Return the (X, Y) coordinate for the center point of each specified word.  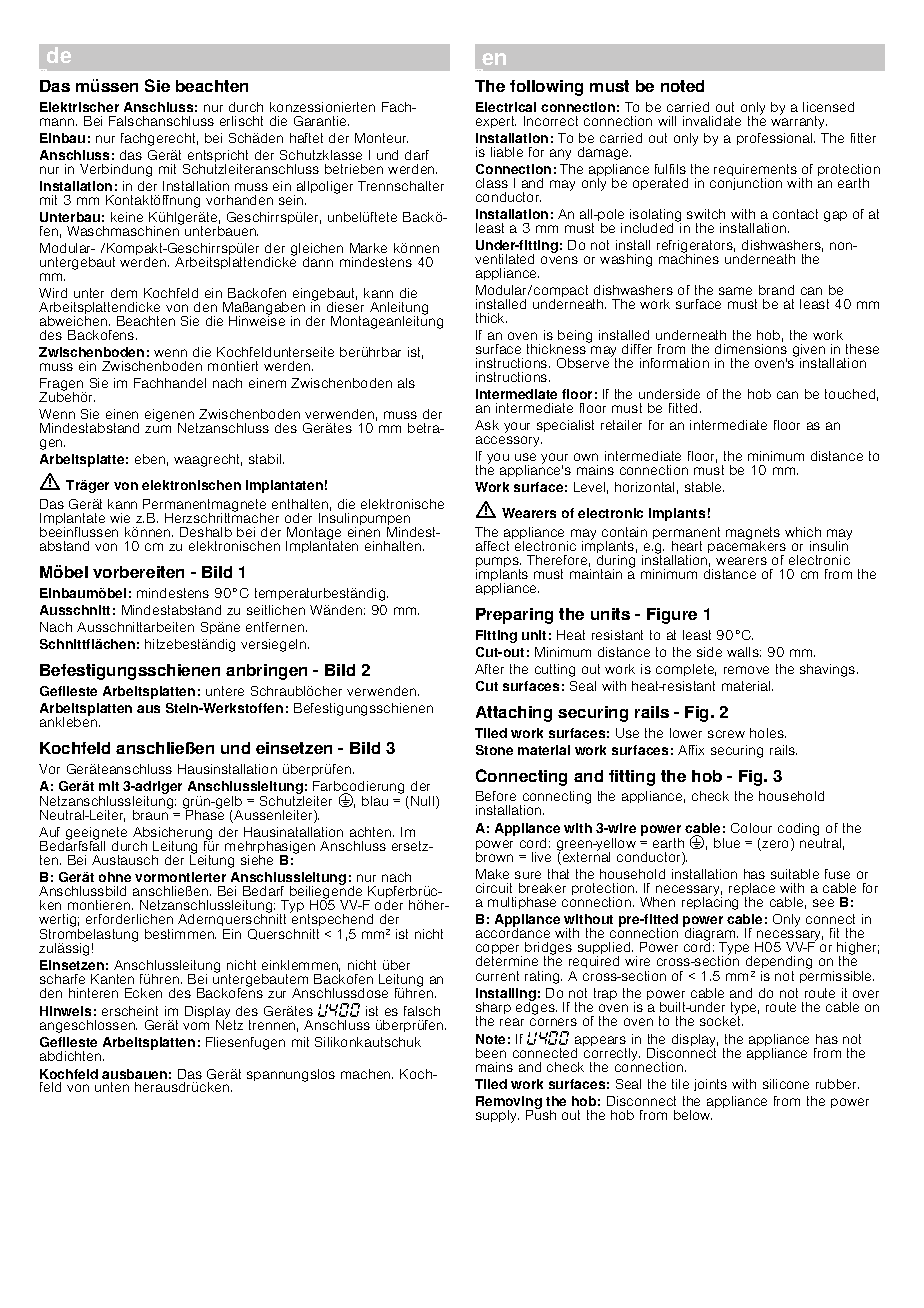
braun (151, 814)
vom (196, 1026)
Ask (487, 425)
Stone (494, 750)
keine (127, 217)
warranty (799, 121)
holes (768, 733)
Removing (509, 1104)
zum (158, 429)
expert (496, 122)
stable (704, 487)
